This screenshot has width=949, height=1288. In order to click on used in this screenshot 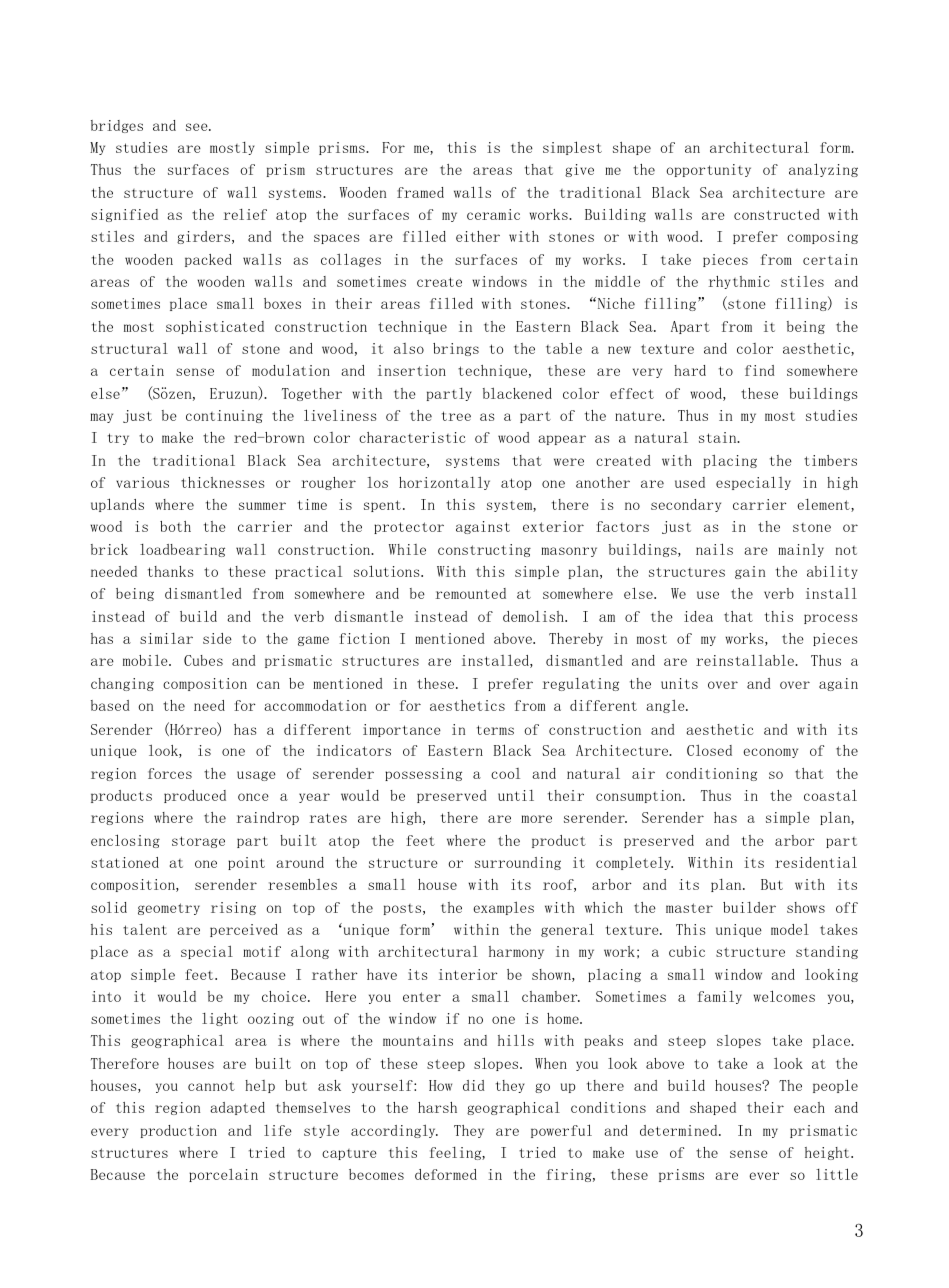, I will do `click(690, 482)`.
